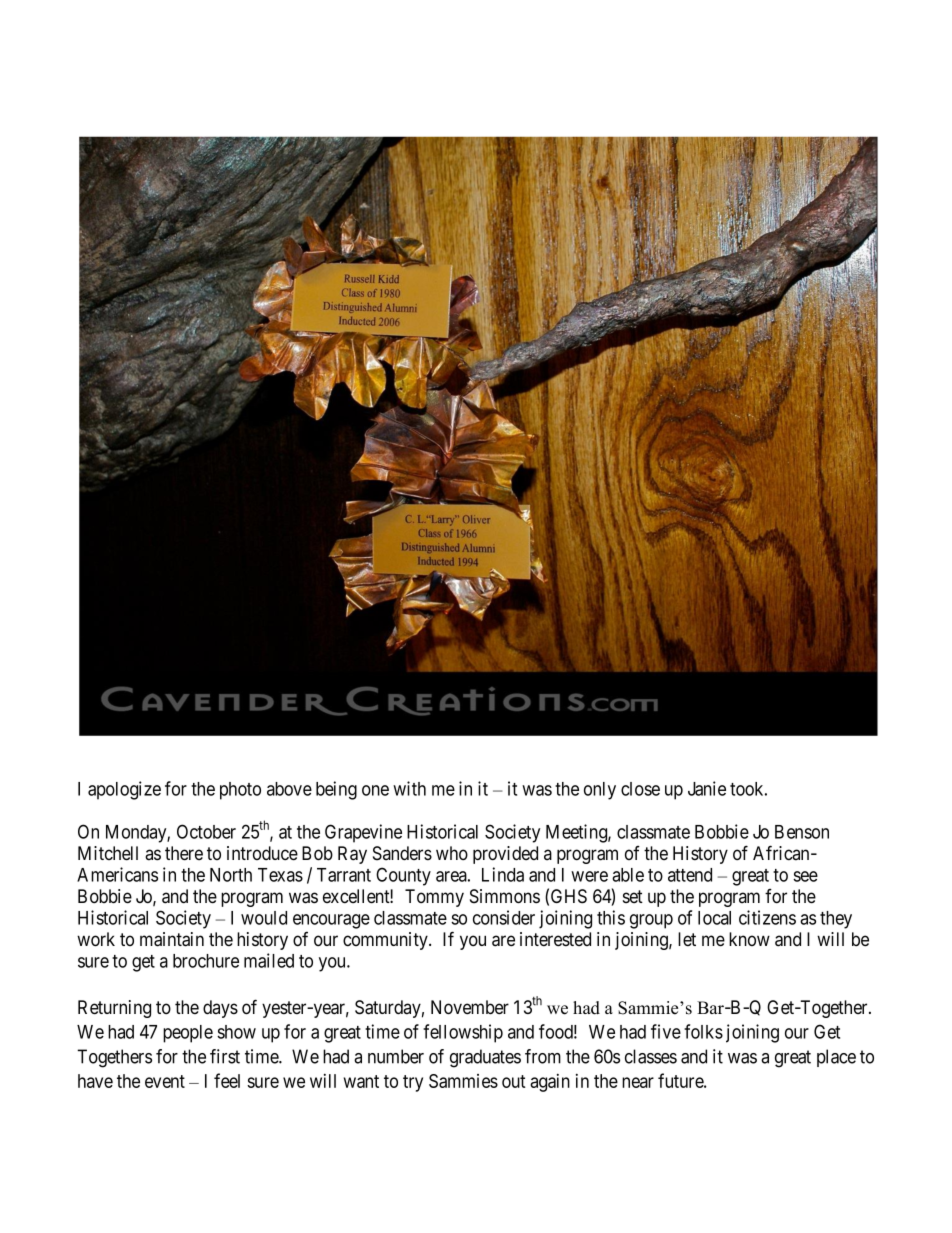  Describe the element at coordinates (690, 875) in the screenshot. I see `attend` at that location.
